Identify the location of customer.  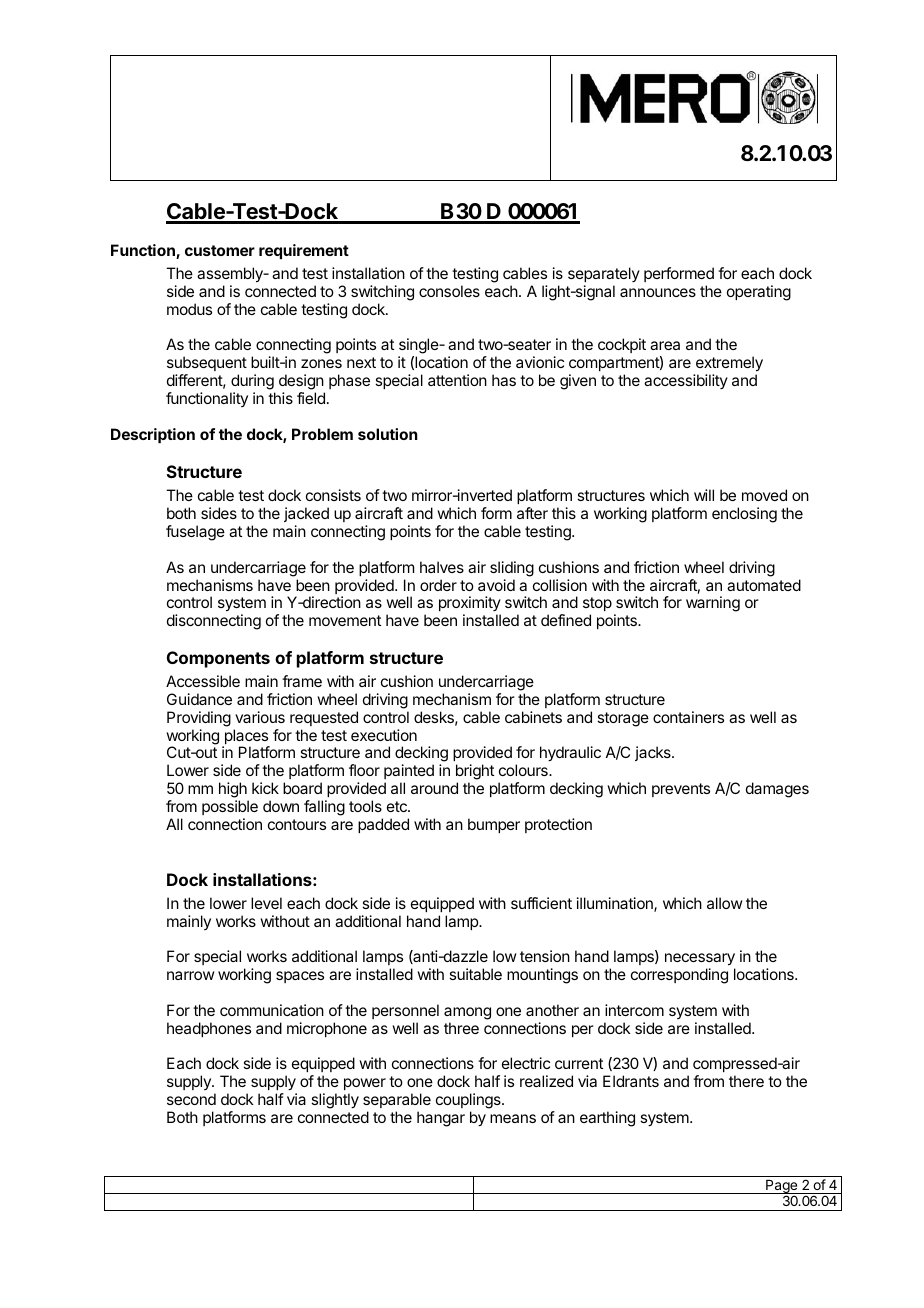
(220, 250).
